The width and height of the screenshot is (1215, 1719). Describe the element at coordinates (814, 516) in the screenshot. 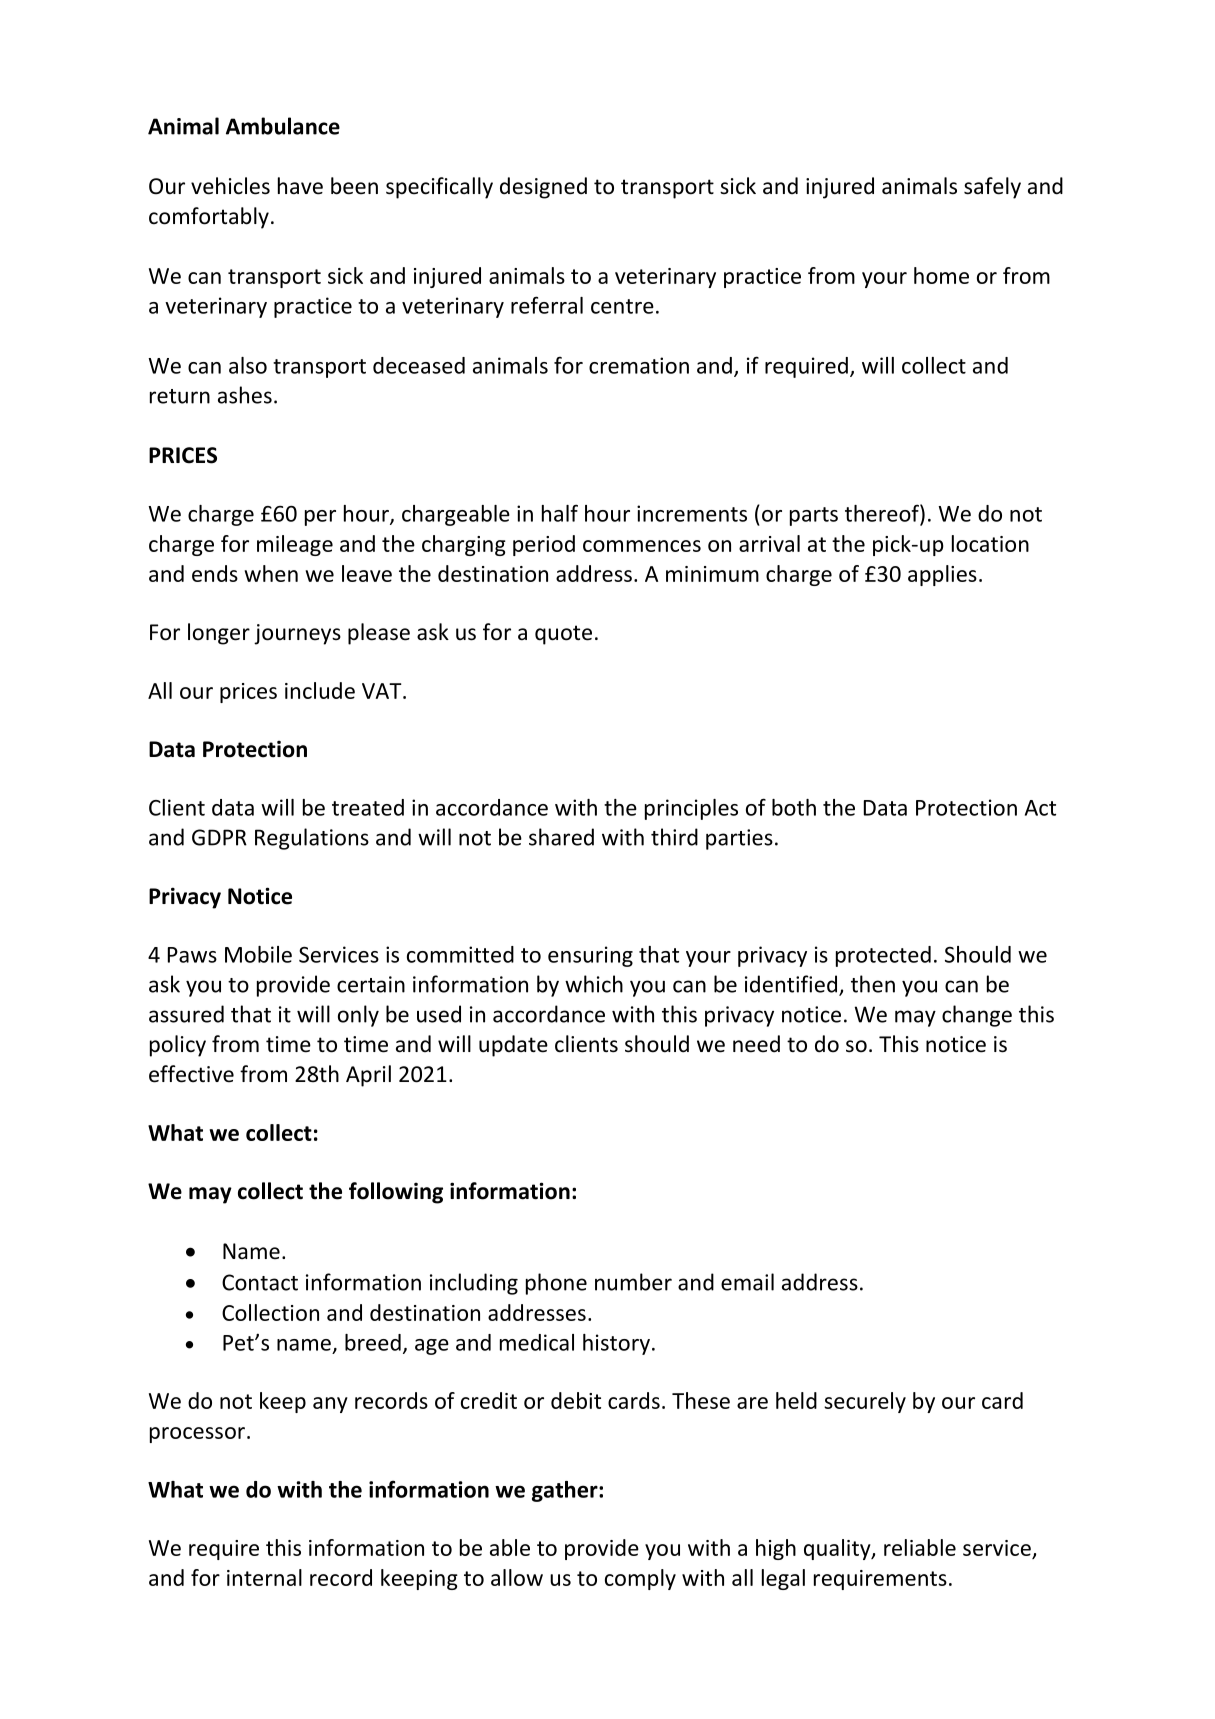

I see `parts` at that location.
